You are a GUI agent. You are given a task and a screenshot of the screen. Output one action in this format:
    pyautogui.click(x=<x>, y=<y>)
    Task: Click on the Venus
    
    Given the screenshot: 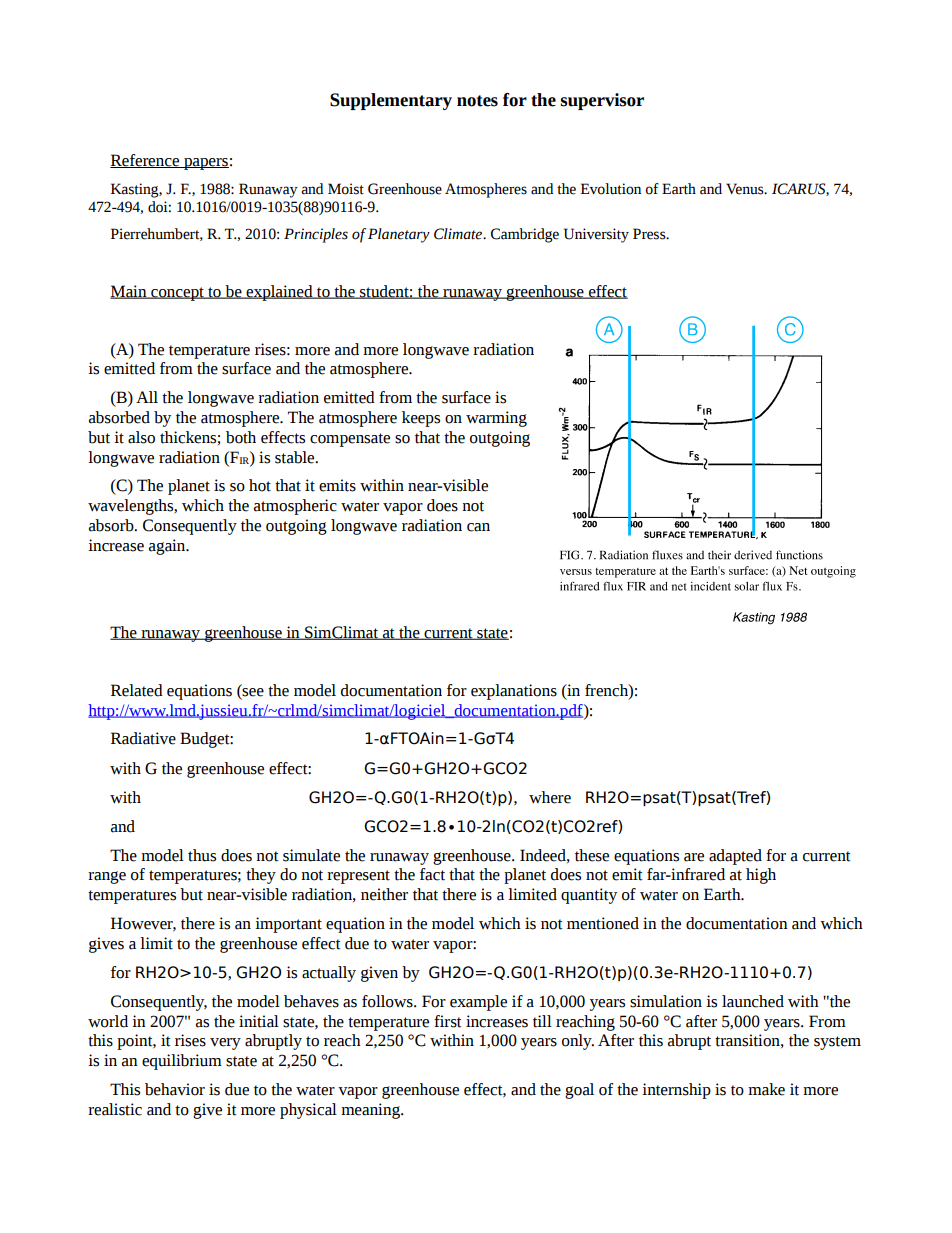 What is the action you would take?
    pyautogui.click(x=746, y=189)
